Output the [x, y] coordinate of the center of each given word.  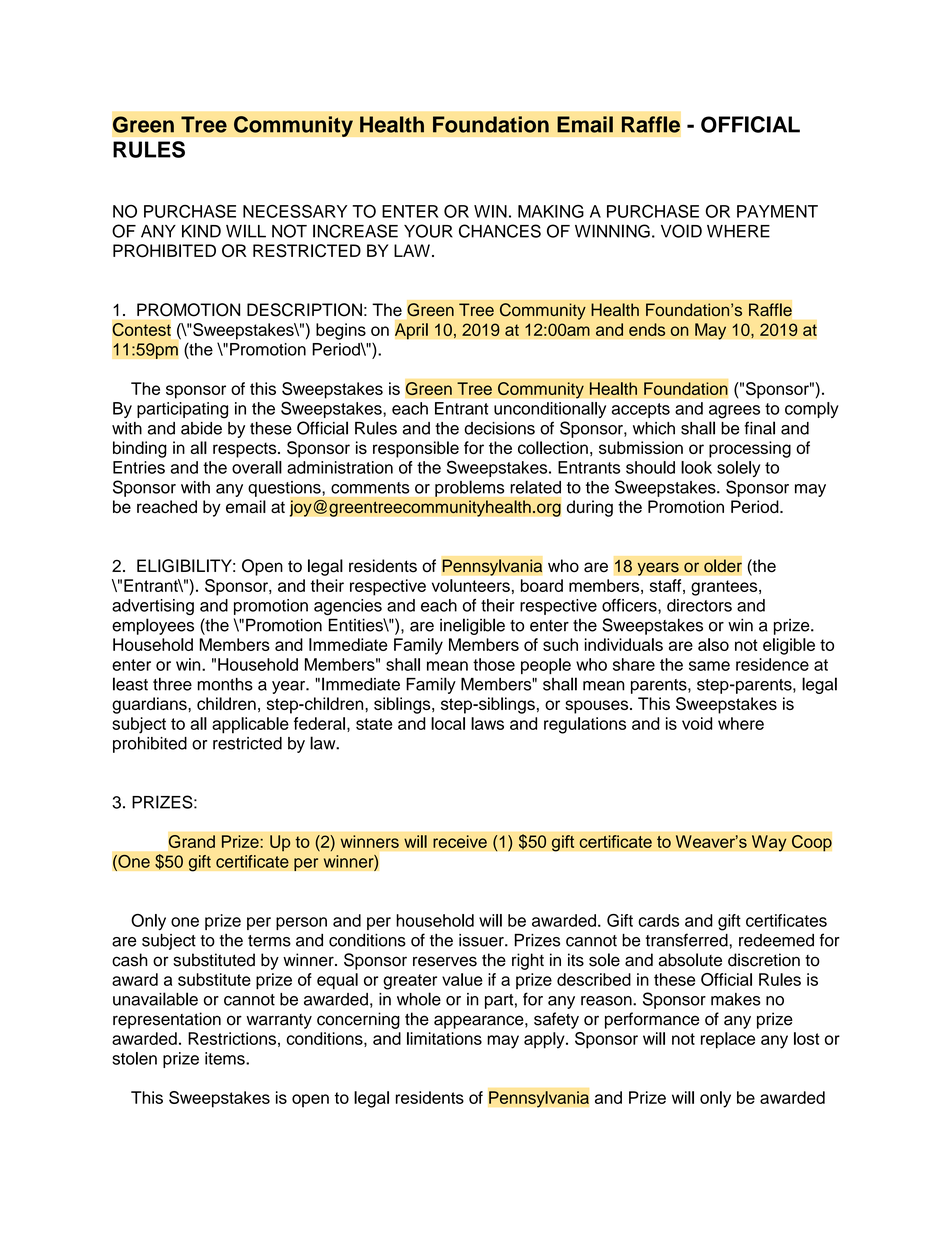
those [494, 664]
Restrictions [232, 1038]
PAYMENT [777, 211]
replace [728, 1040]
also [713, 644]
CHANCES [500, 231]
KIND [201, 231]
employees [153, 626]
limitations [444, 1038]
